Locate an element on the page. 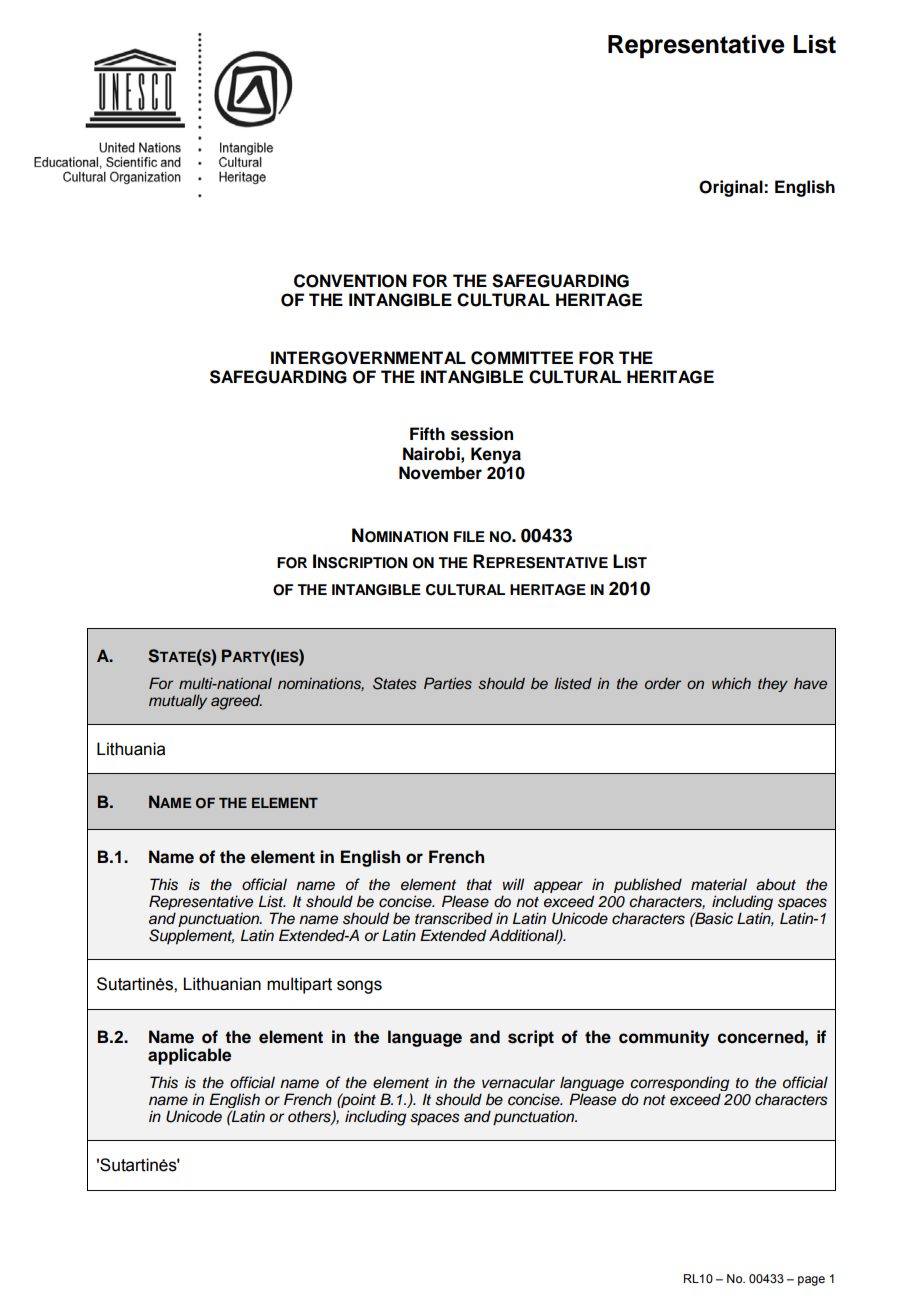 Image resolution: width=924 pixels, height=1308 pixels. applicable is located at coordinates (189, 1056).
